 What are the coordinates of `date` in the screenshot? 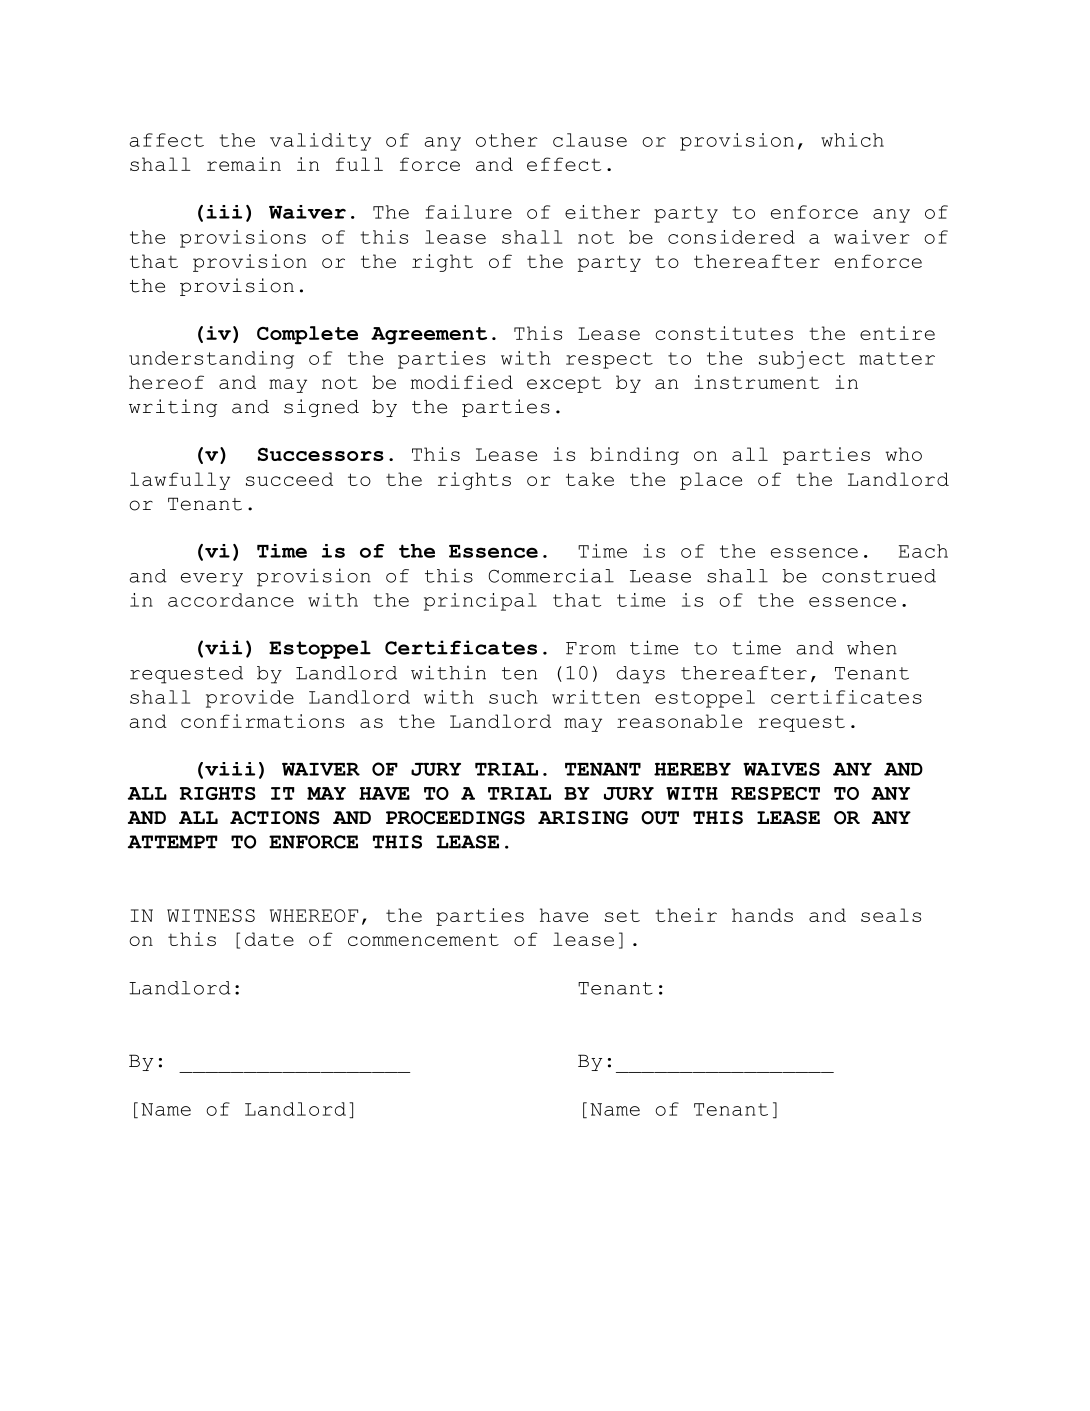 It's located at (269, 939).
